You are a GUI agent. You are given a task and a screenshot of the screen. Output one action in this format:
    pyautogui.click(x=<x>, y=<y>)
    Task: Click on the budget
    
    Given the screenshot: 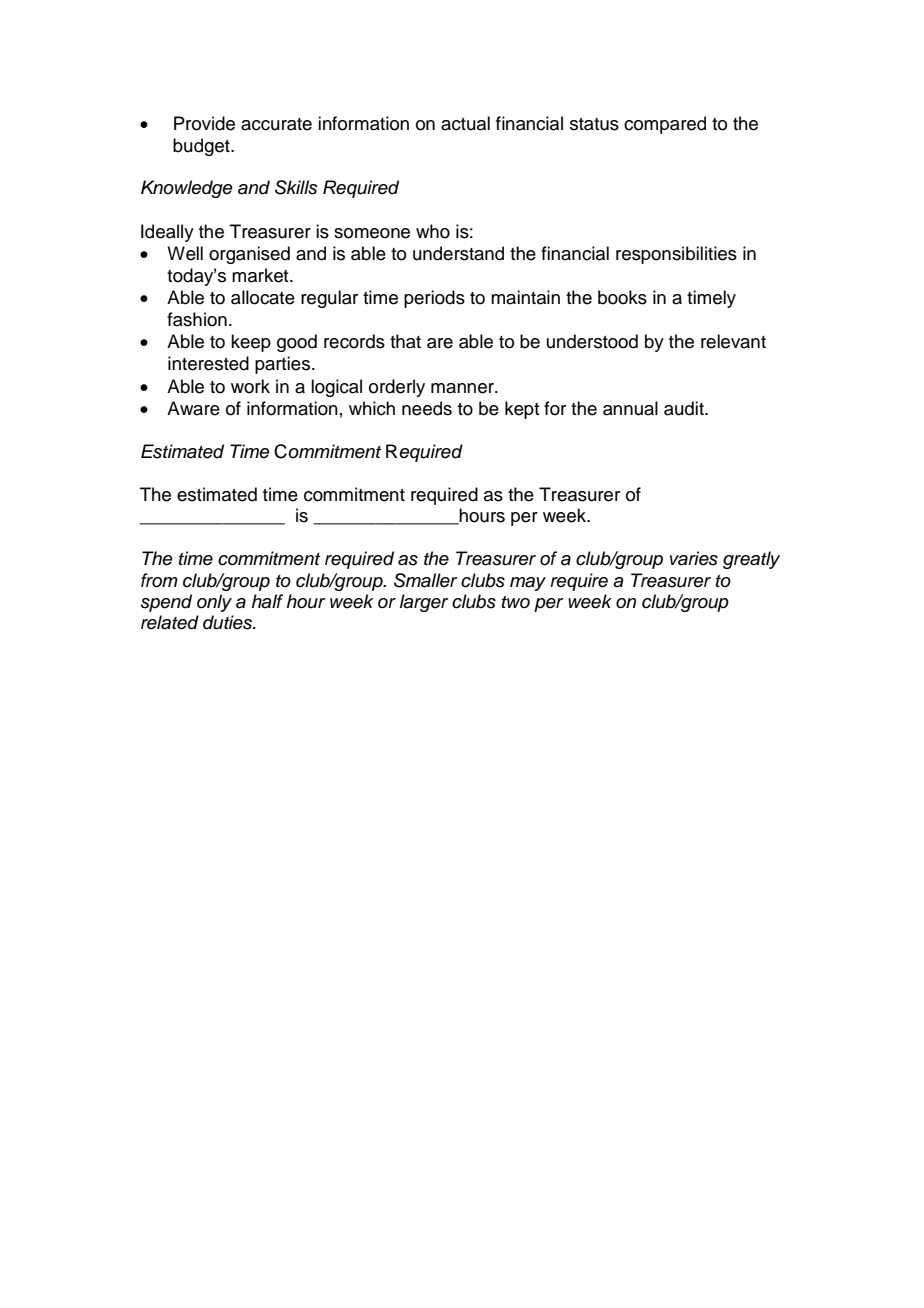 What is the action you would take?
    pyautogui.click(x=202, y=147)
